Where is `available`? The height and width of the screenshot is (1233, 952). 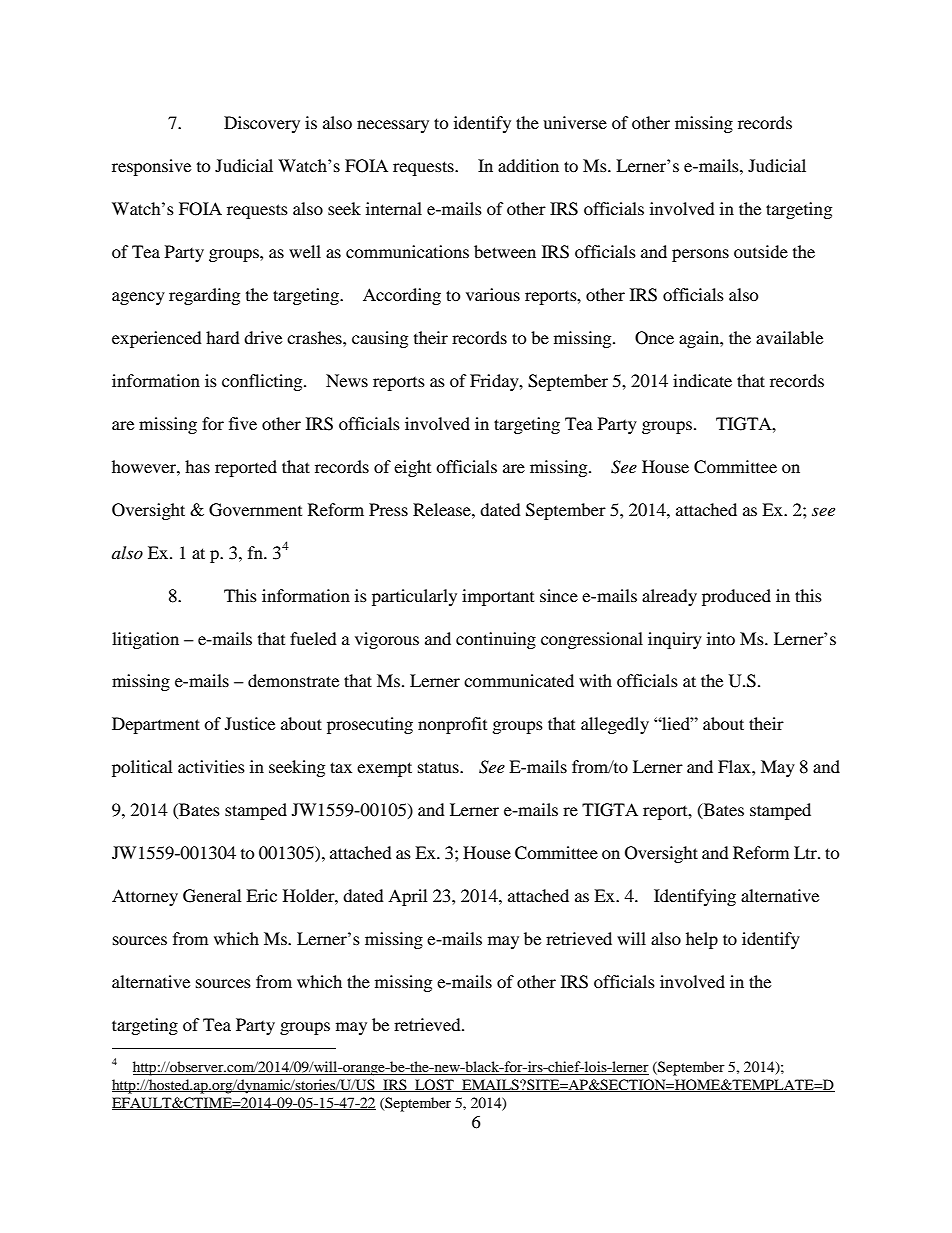 available is located at coordinates (789, 337).
